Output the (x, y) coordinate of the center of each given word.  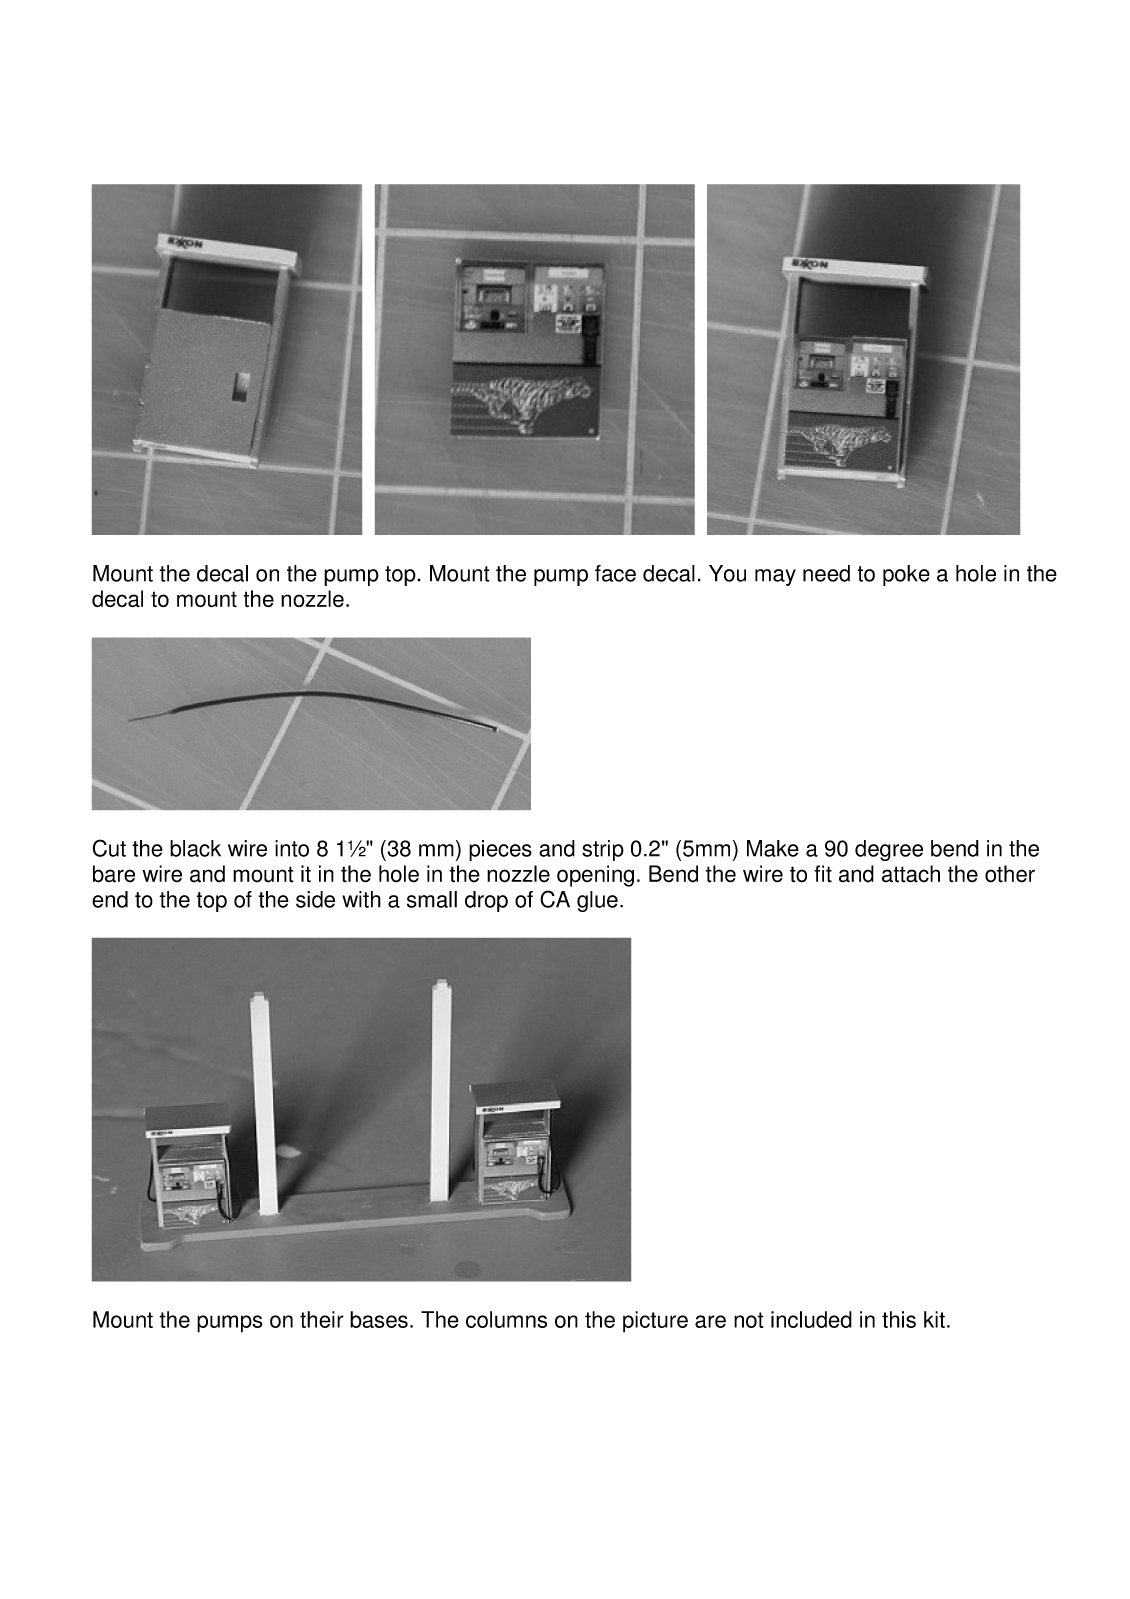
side (315, 899)
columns (506, 1319)
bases (379, 1319)
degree (889, 850)
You (727, 573)
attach (911, 874)
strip (603, 850)
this (899, 1319)
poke (906, 575)
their (322, 1319)
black (195, 848)
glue (597, 901)
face (615, 573)
